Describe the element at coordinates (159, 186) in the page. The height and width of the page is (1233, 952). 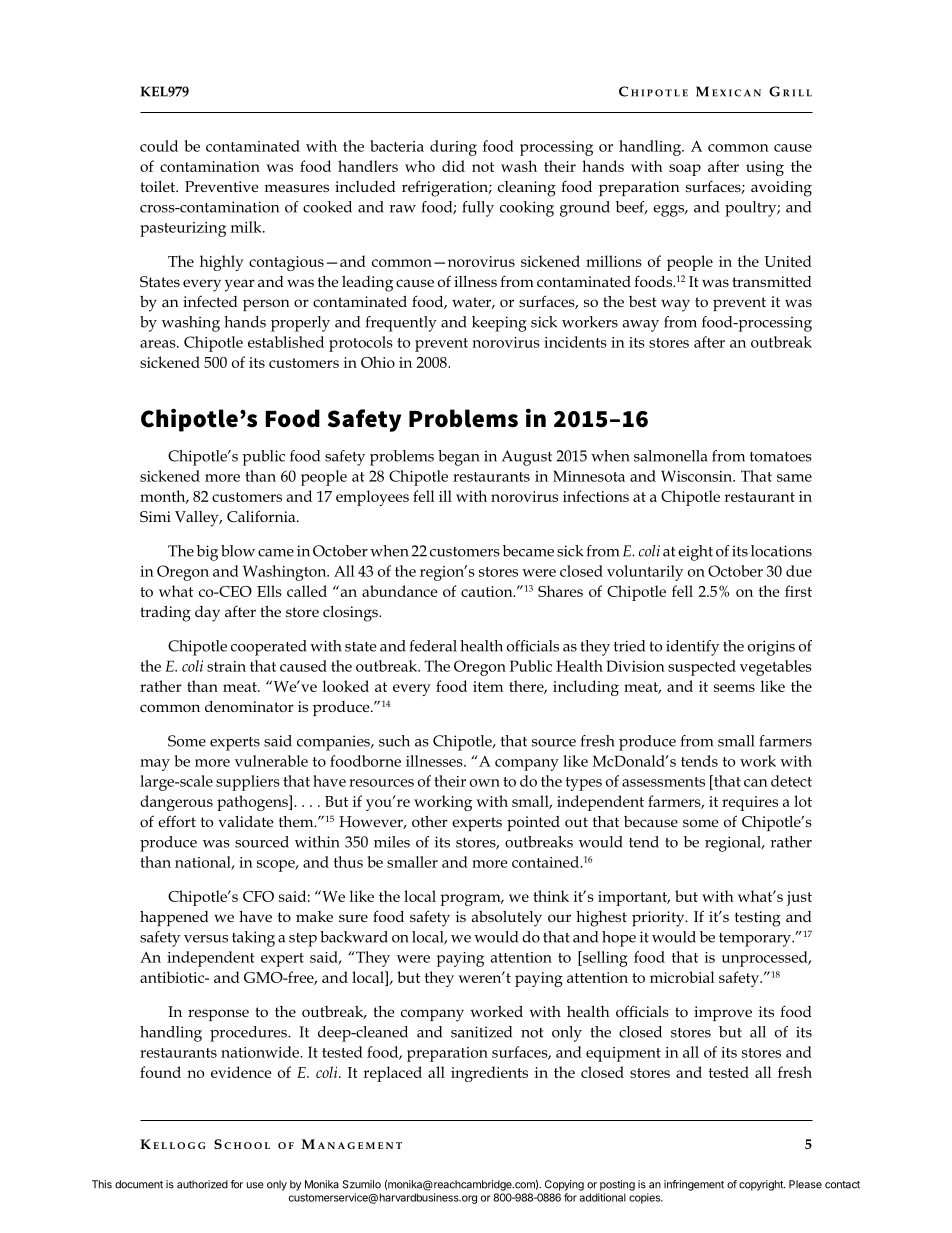
I see `toilet` at that location.
